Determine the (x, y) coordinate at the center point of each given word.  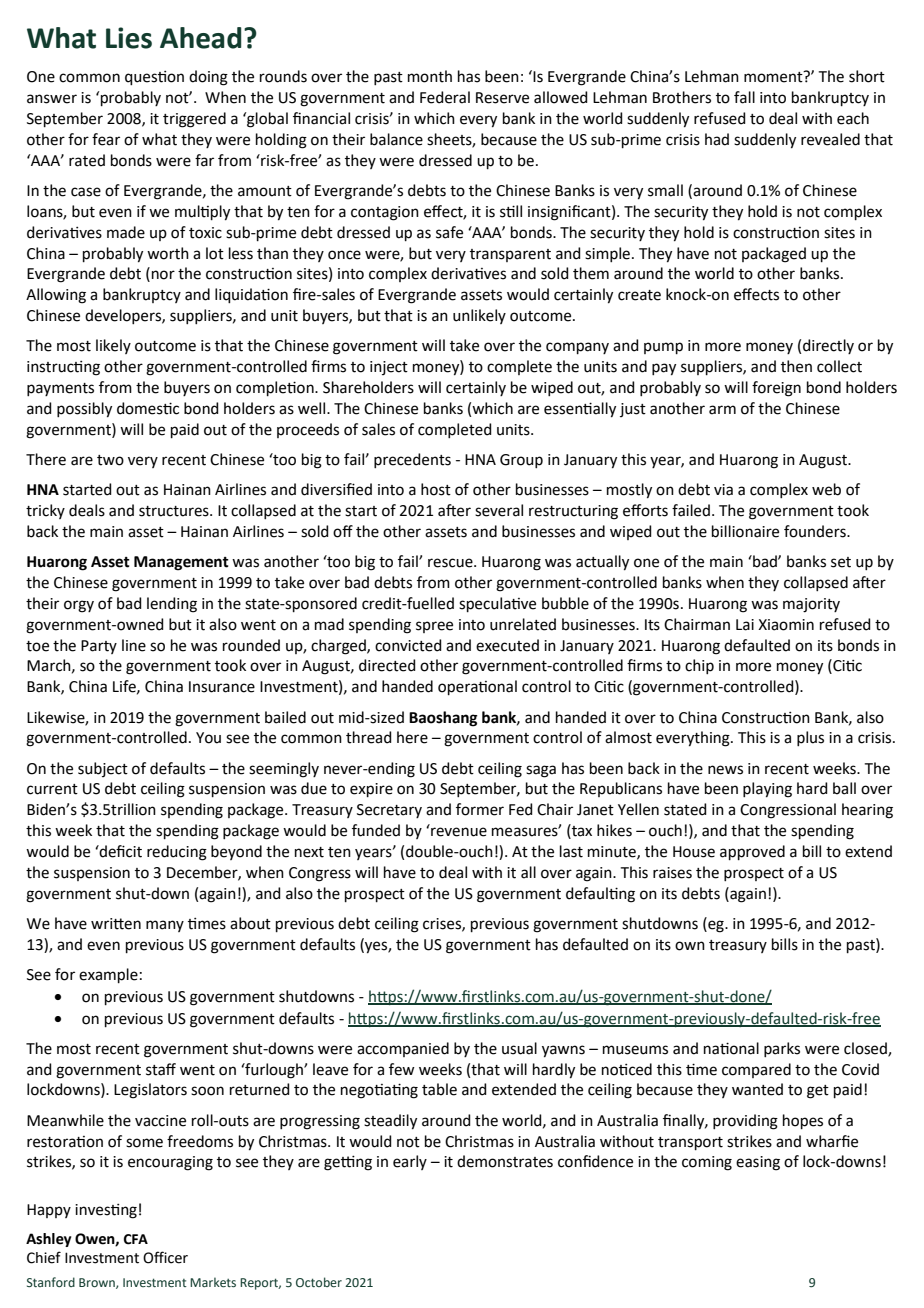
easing (758, 1163)
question (154, 78)
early (410, 1162)
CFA (136, 1239)
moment (774, 77)
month (430, 76)
